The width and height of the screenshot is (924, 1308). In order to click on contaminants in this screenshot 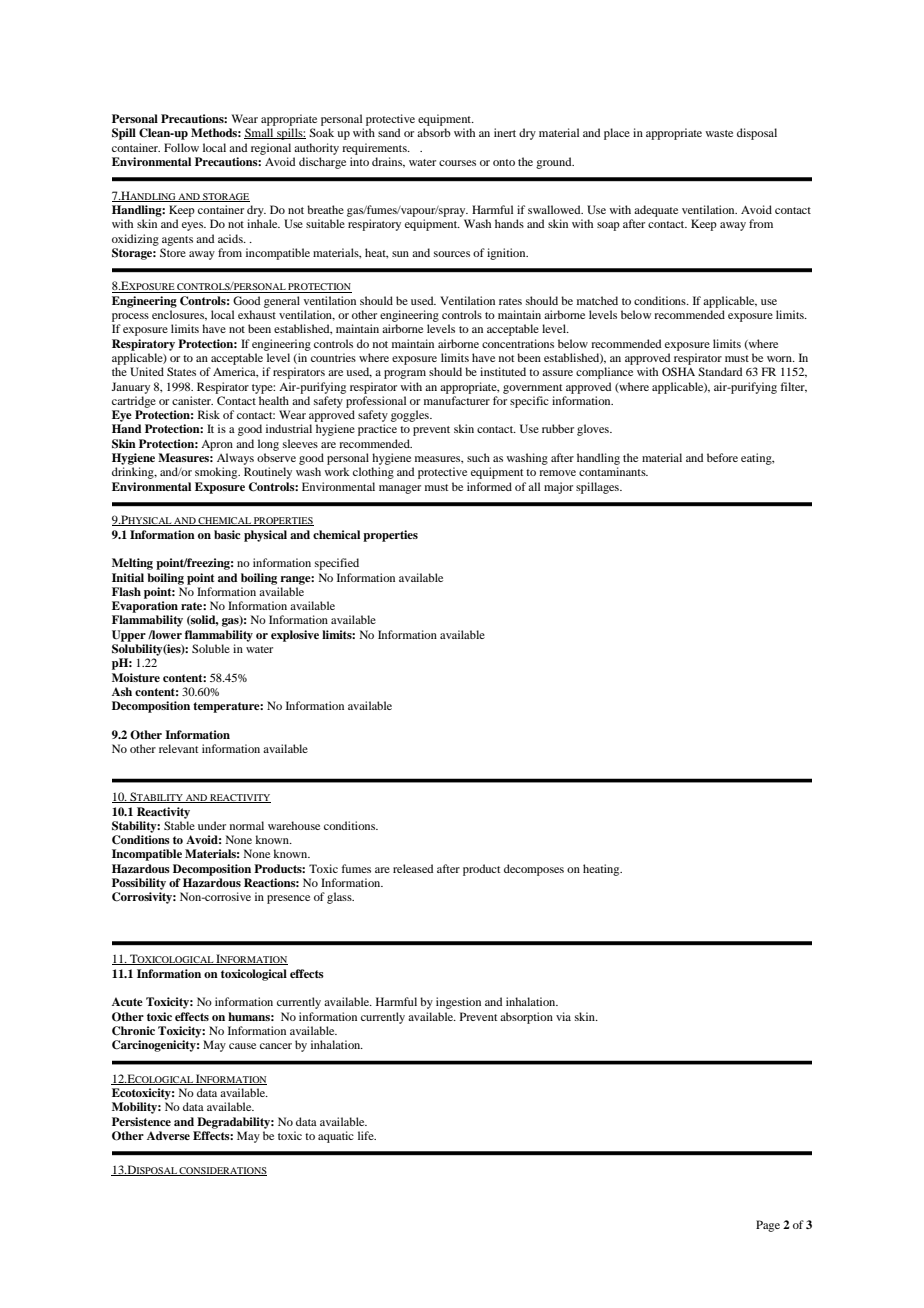, I will do `click(613, 471)`.
